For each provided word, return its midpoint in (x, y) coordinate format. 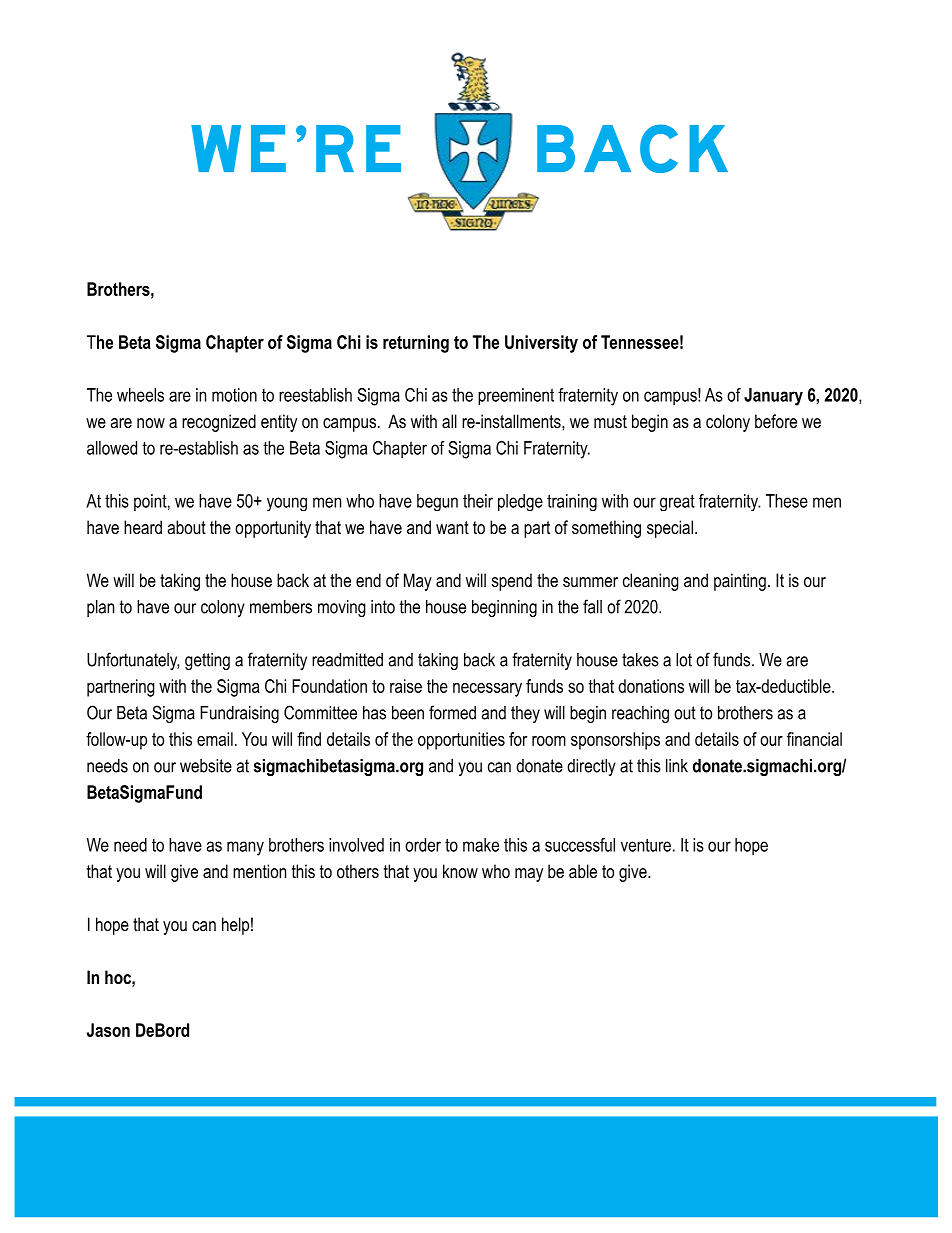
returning (416, 344)
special (670, 529)
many (245, 848)
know (460, 871)
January (773, 397)
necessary (487, 690)
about (187, 527)
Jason (108, 1030)
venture (646, 845)
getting (207, 661)
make (481, 845)
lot (684, 660)
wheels (140, 395)
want (452, 527)
